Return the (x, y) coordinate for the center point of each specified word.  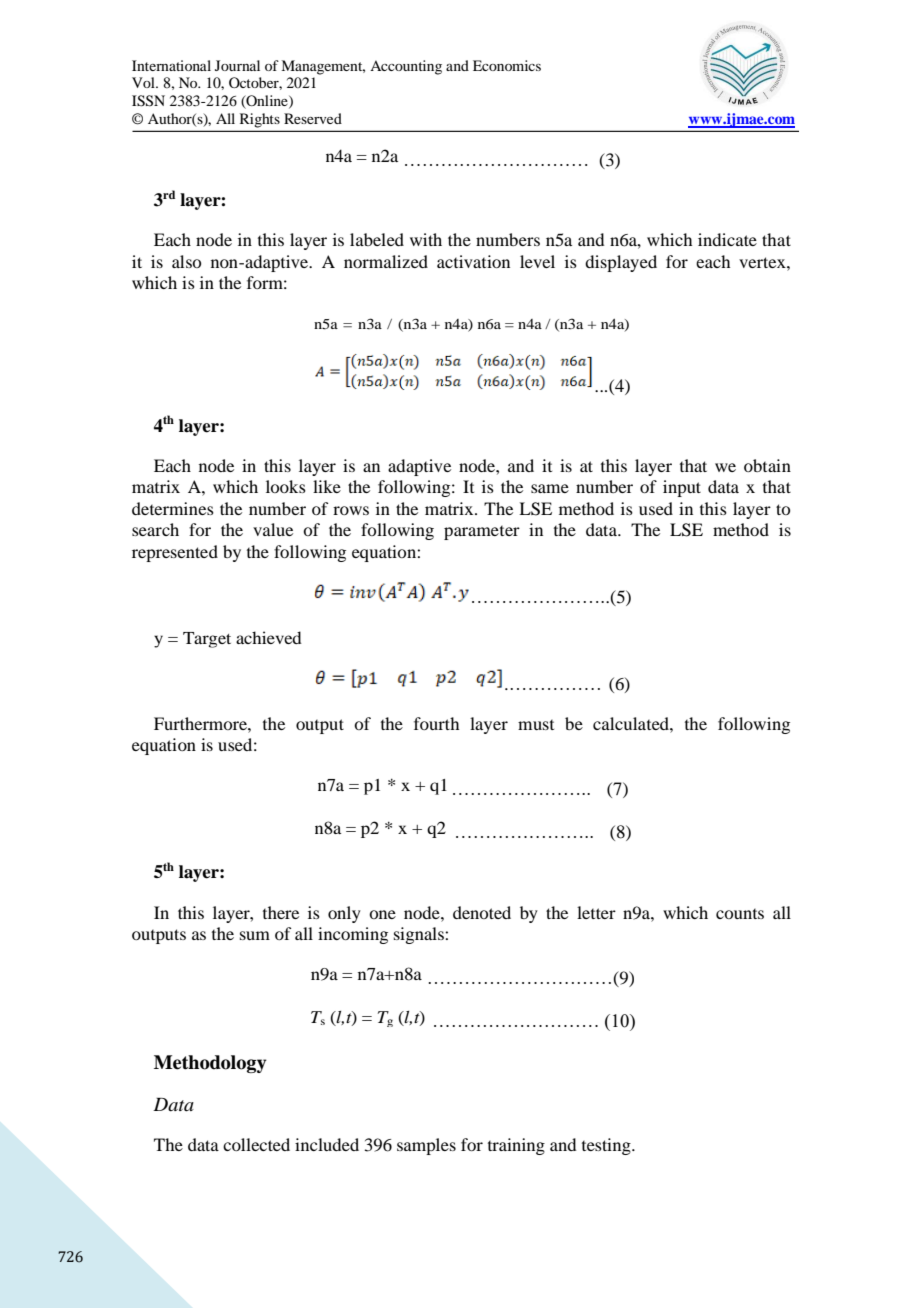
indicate (727, 239)
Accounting (406, 67)
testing (607, 1146)
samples (426, 1146)
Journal (237, 65)
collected (256, 1144)
